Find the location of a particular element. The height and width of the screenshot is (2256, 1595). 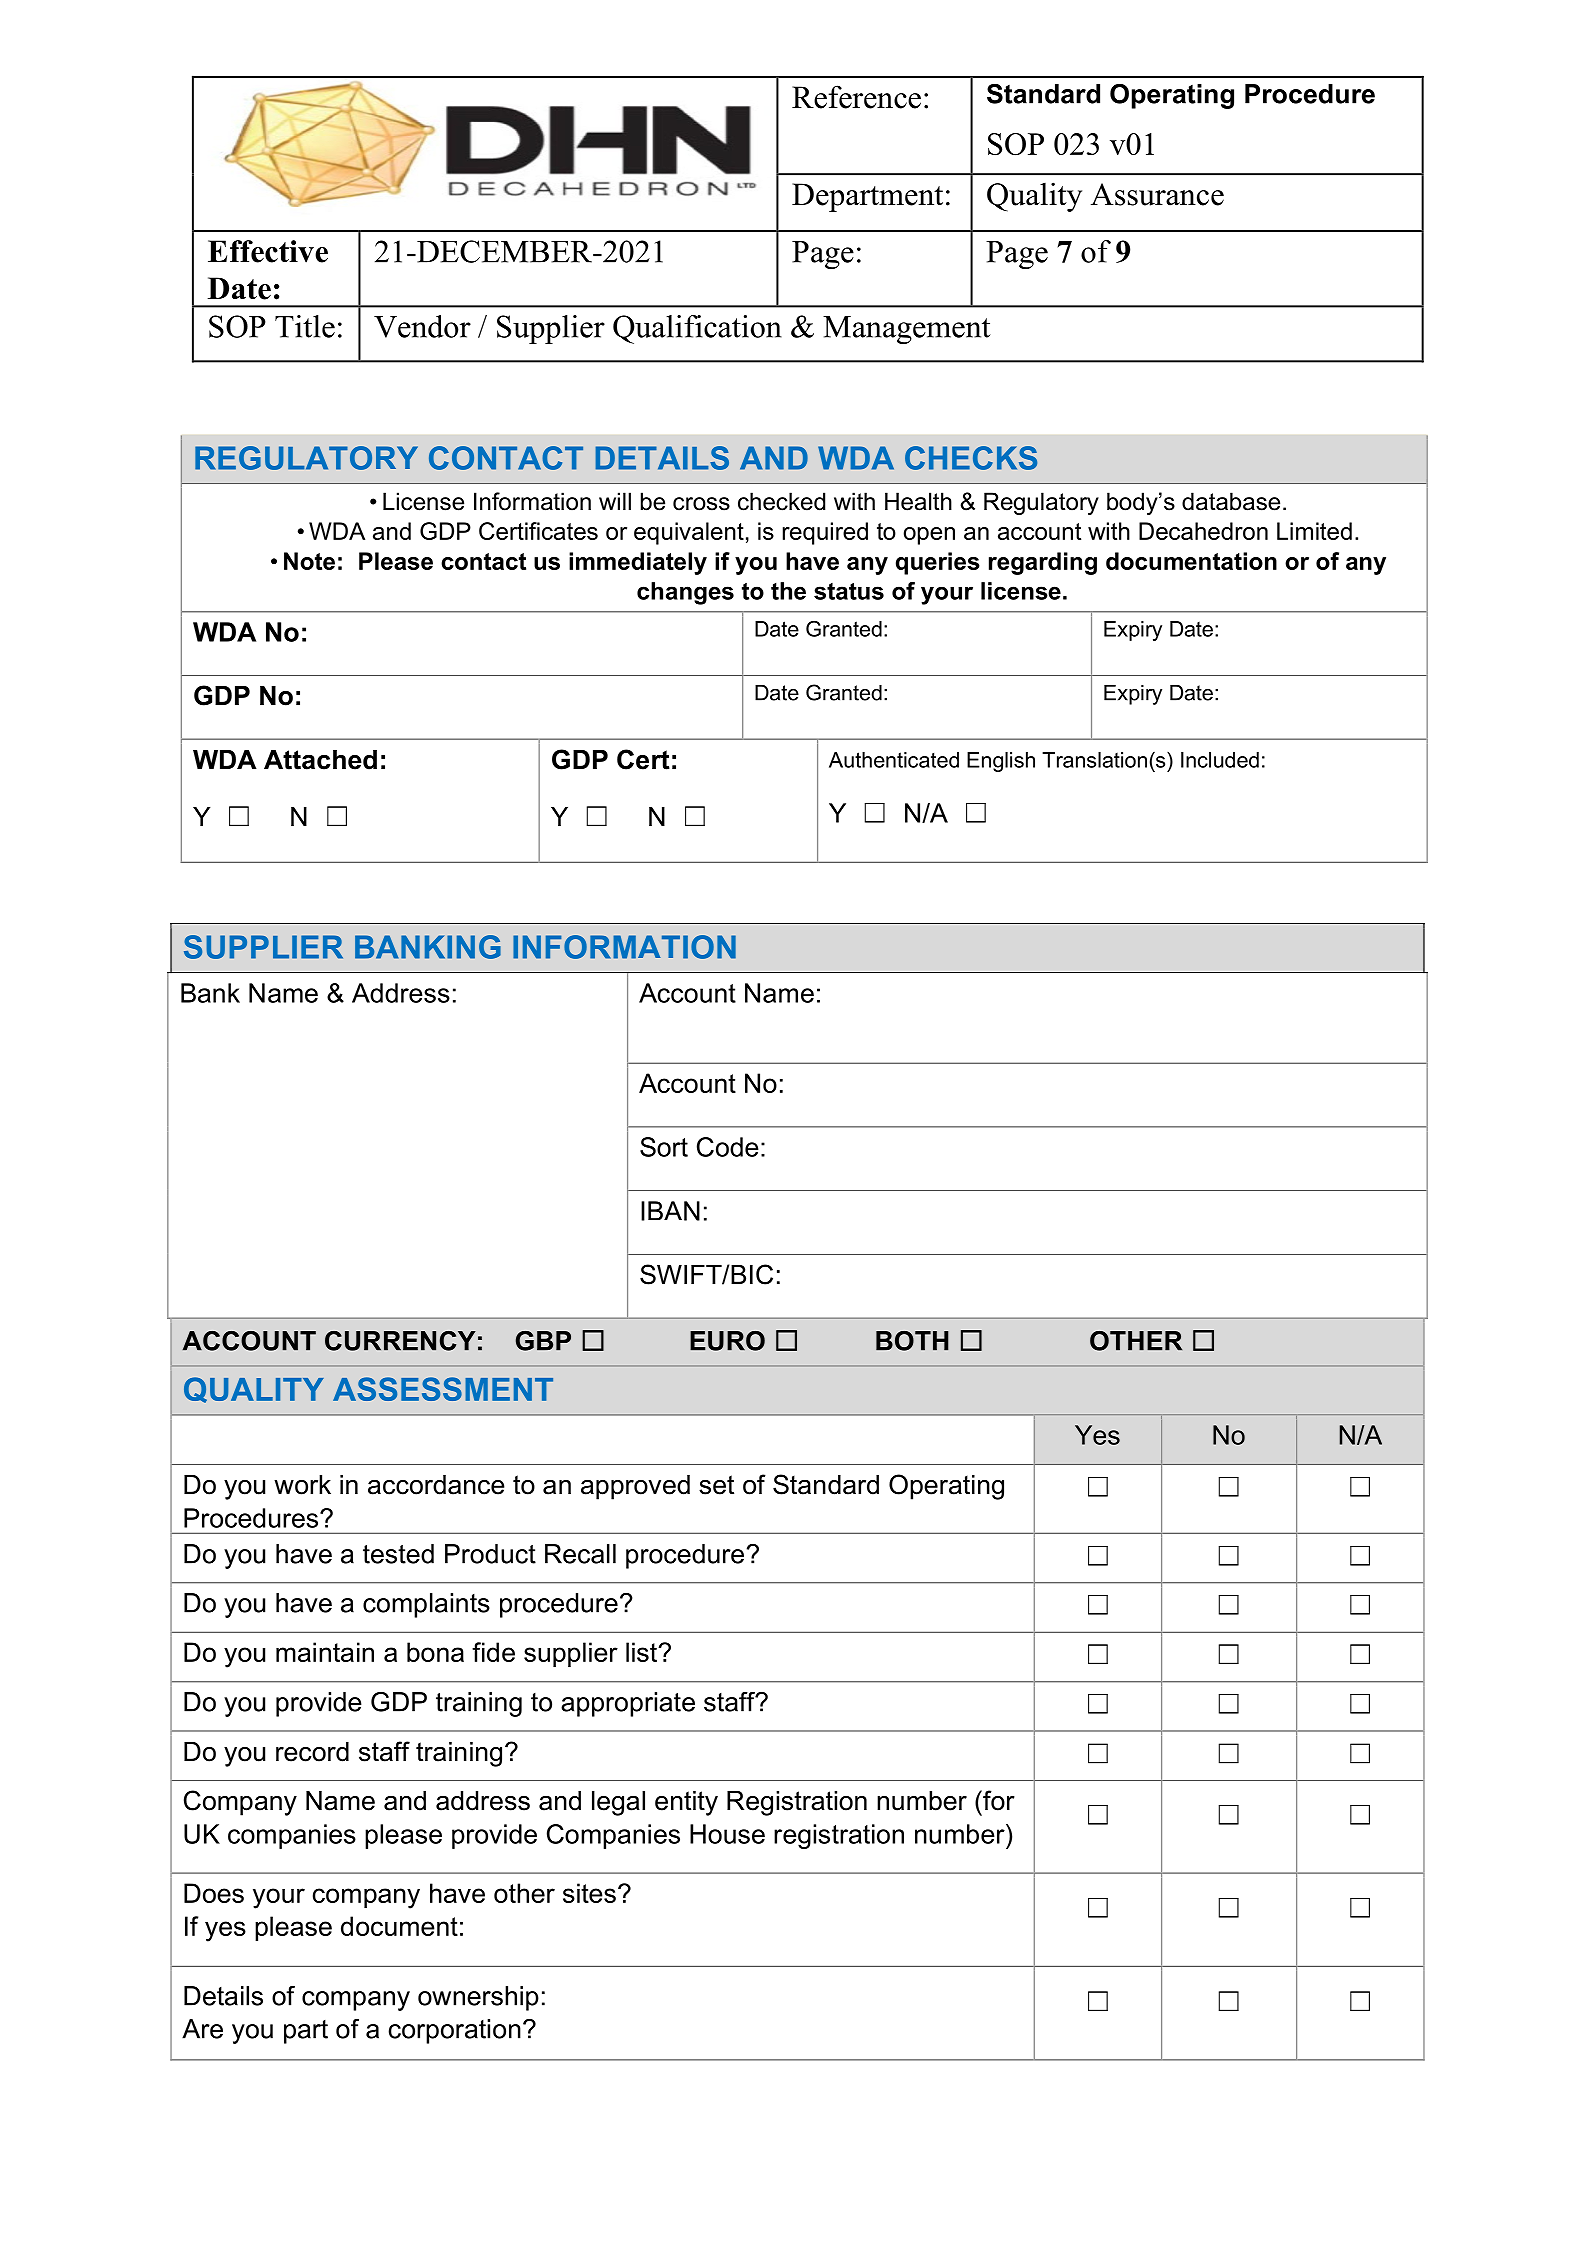

EURO is located at coordinates (727, 1341).
